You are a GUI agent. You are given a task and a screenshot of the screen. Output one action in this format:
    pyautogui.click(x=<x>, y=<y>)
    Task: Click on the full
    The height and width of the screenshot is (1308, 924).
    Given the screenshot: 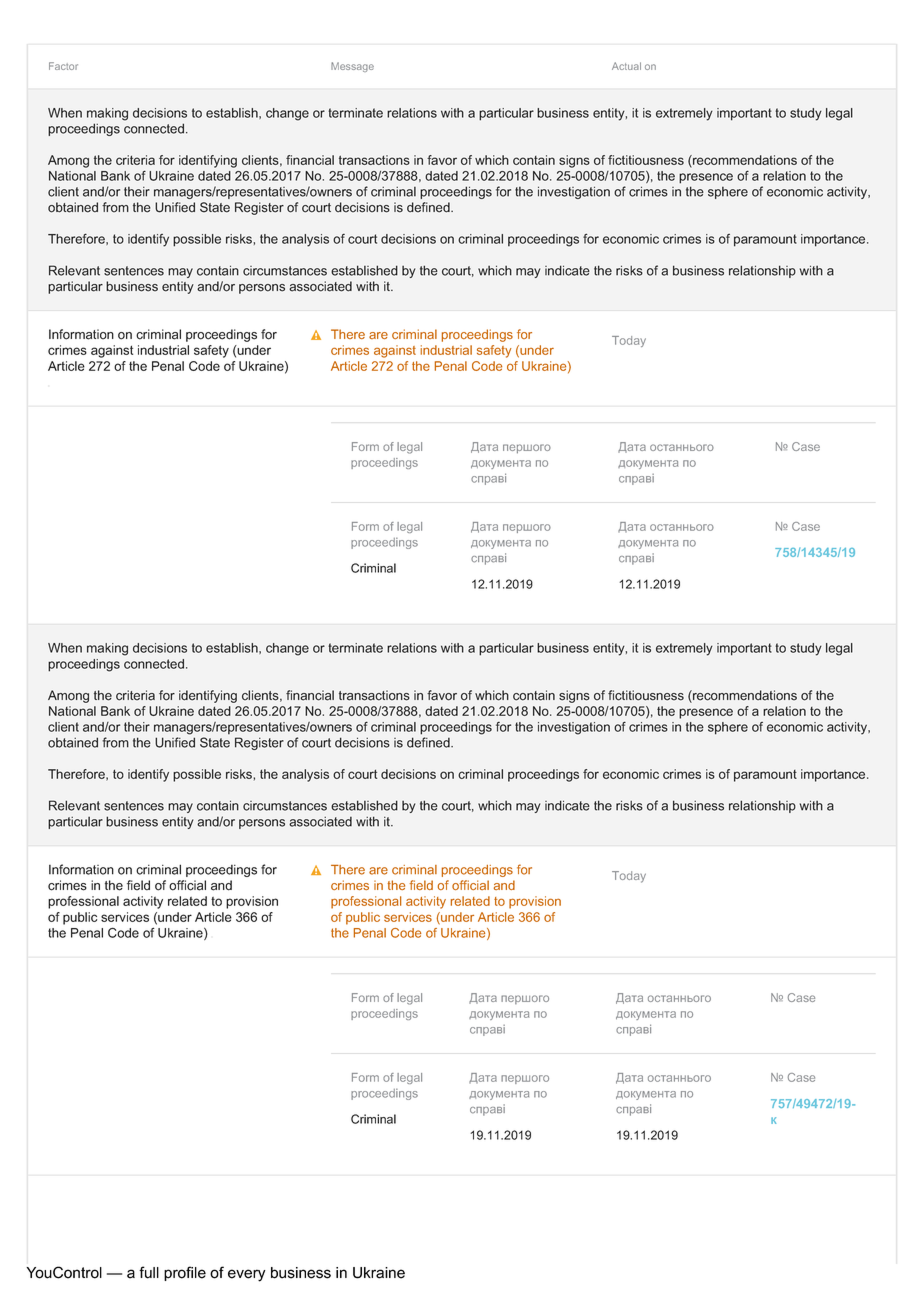 What is the action you would take?
    pyautogui.click(x=149, y=1272)
